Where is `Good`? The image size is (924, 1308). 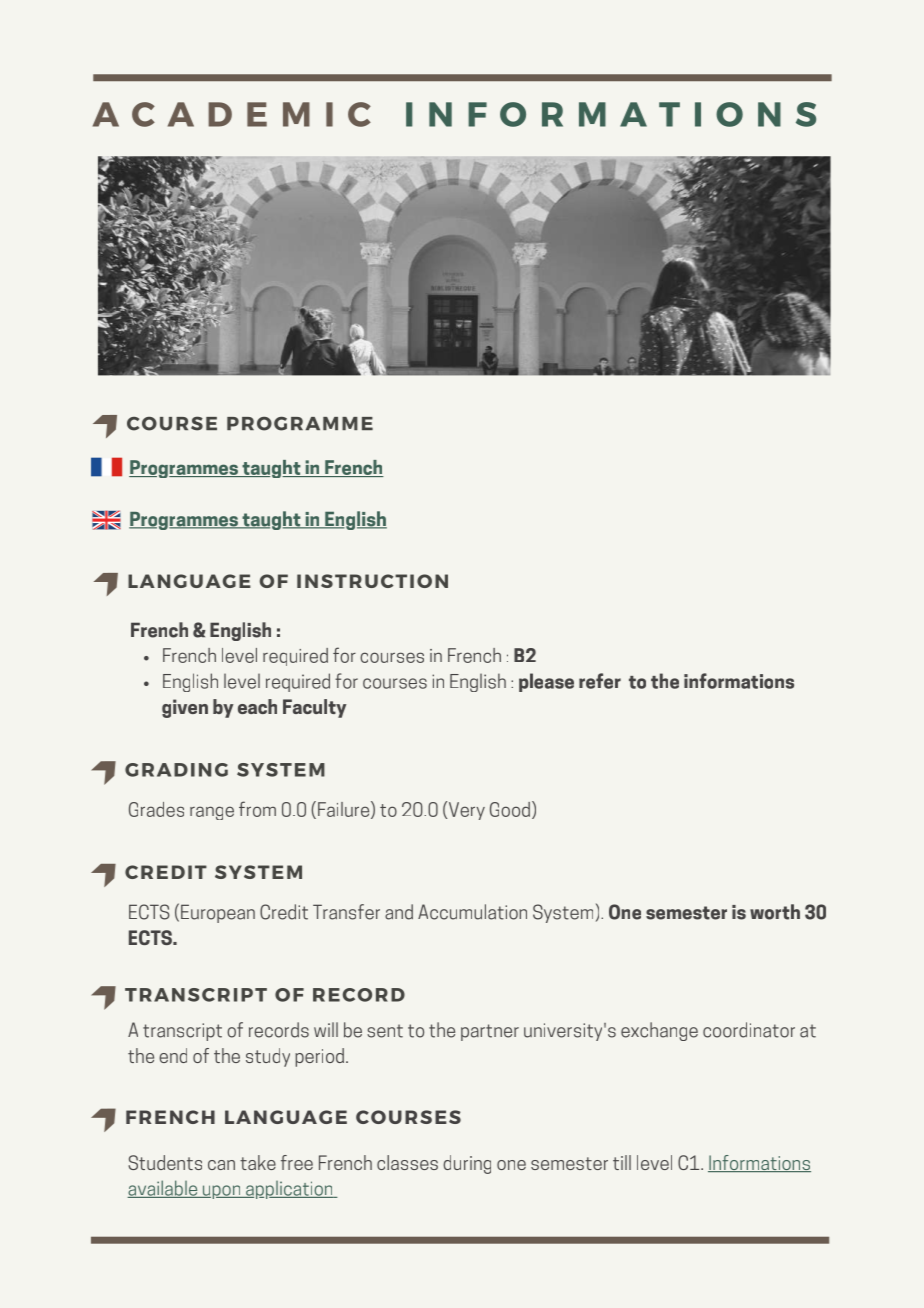
Good is located at coordinates (510, 809).
